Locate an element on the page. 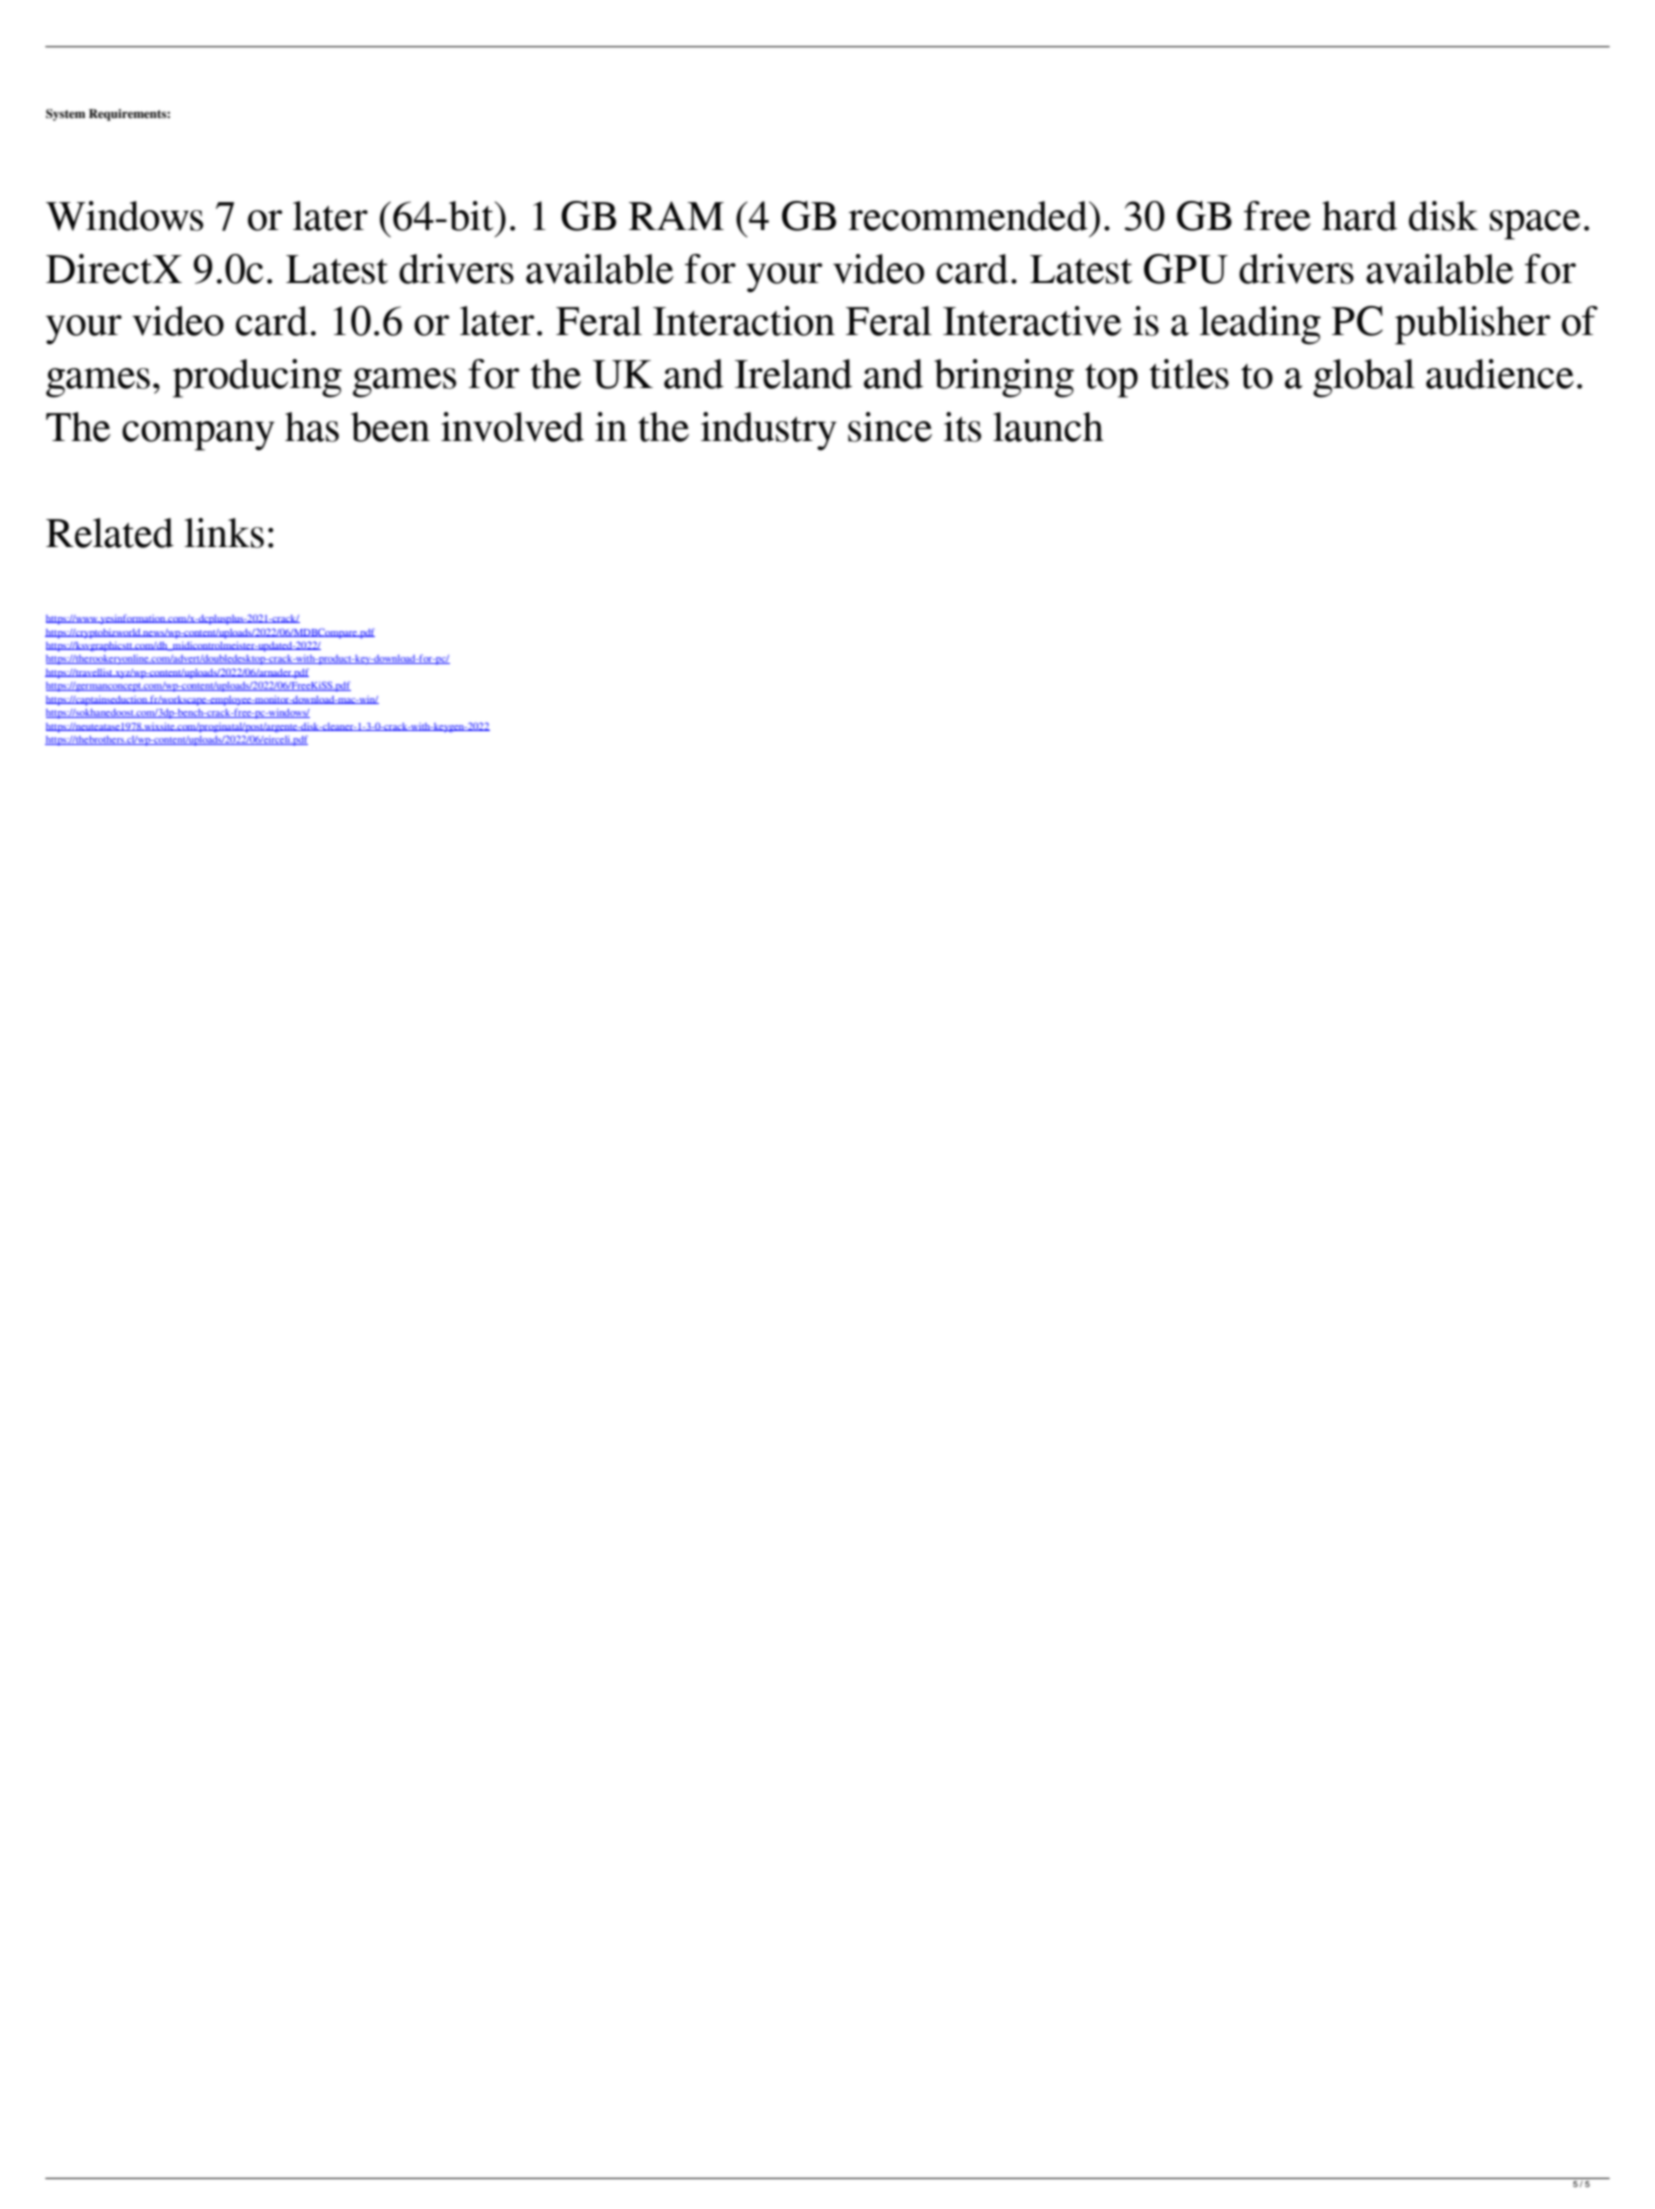 Image resolution: width=1655 pixels, height=2209 pixels. global is located at coordinates (1364, 378).
